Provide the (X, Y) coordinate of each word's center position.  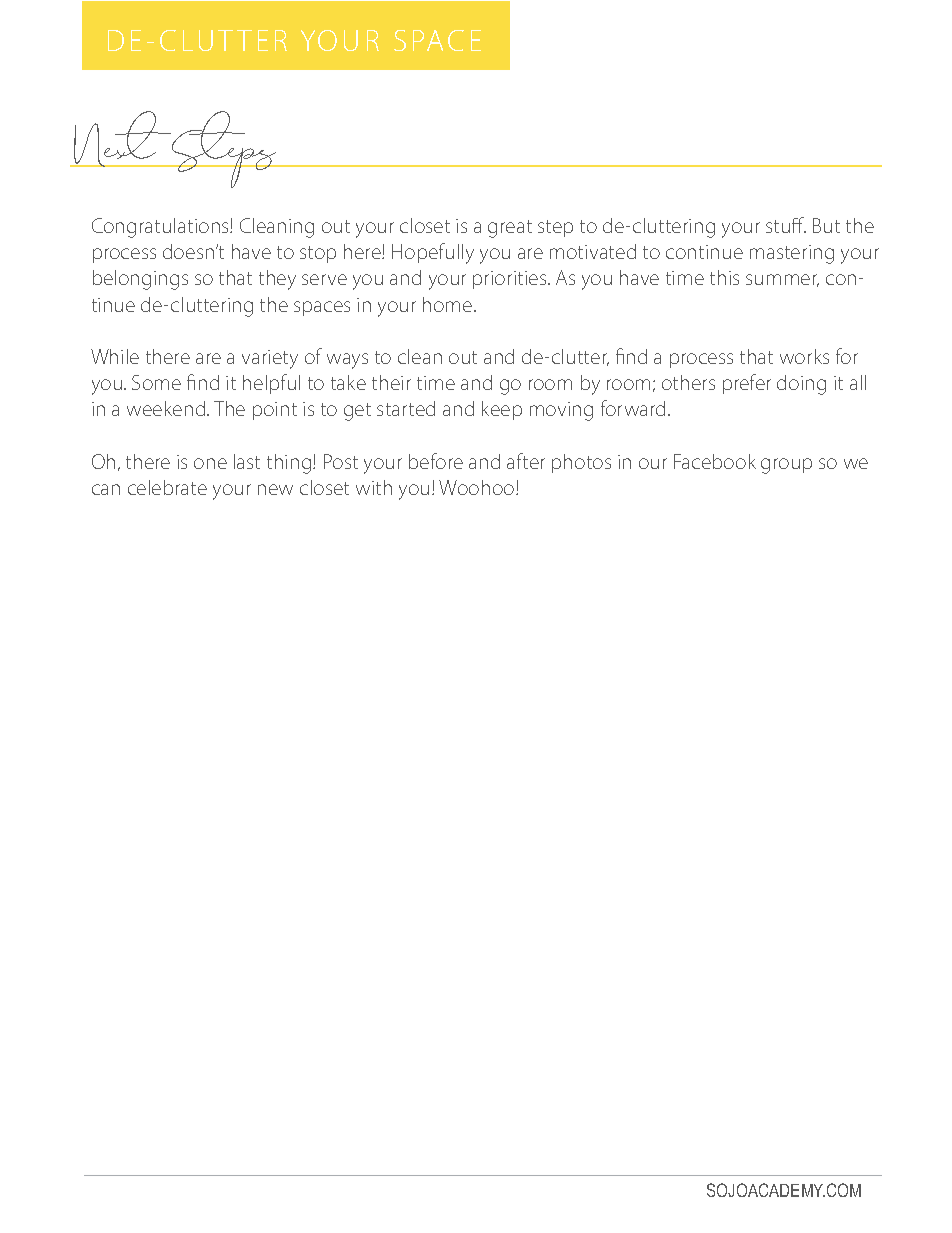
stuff (786, 225)
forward (633, 408)
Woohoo (478, 487)
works (804, 356)
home (449, 304)
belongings (140, 280)
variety (270, 359)
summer (782, 280)
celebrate (167, 487)
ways (347, 361)
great (510, 229)
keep (502, 410)
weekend (167, 408)
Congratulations (161, 228)
